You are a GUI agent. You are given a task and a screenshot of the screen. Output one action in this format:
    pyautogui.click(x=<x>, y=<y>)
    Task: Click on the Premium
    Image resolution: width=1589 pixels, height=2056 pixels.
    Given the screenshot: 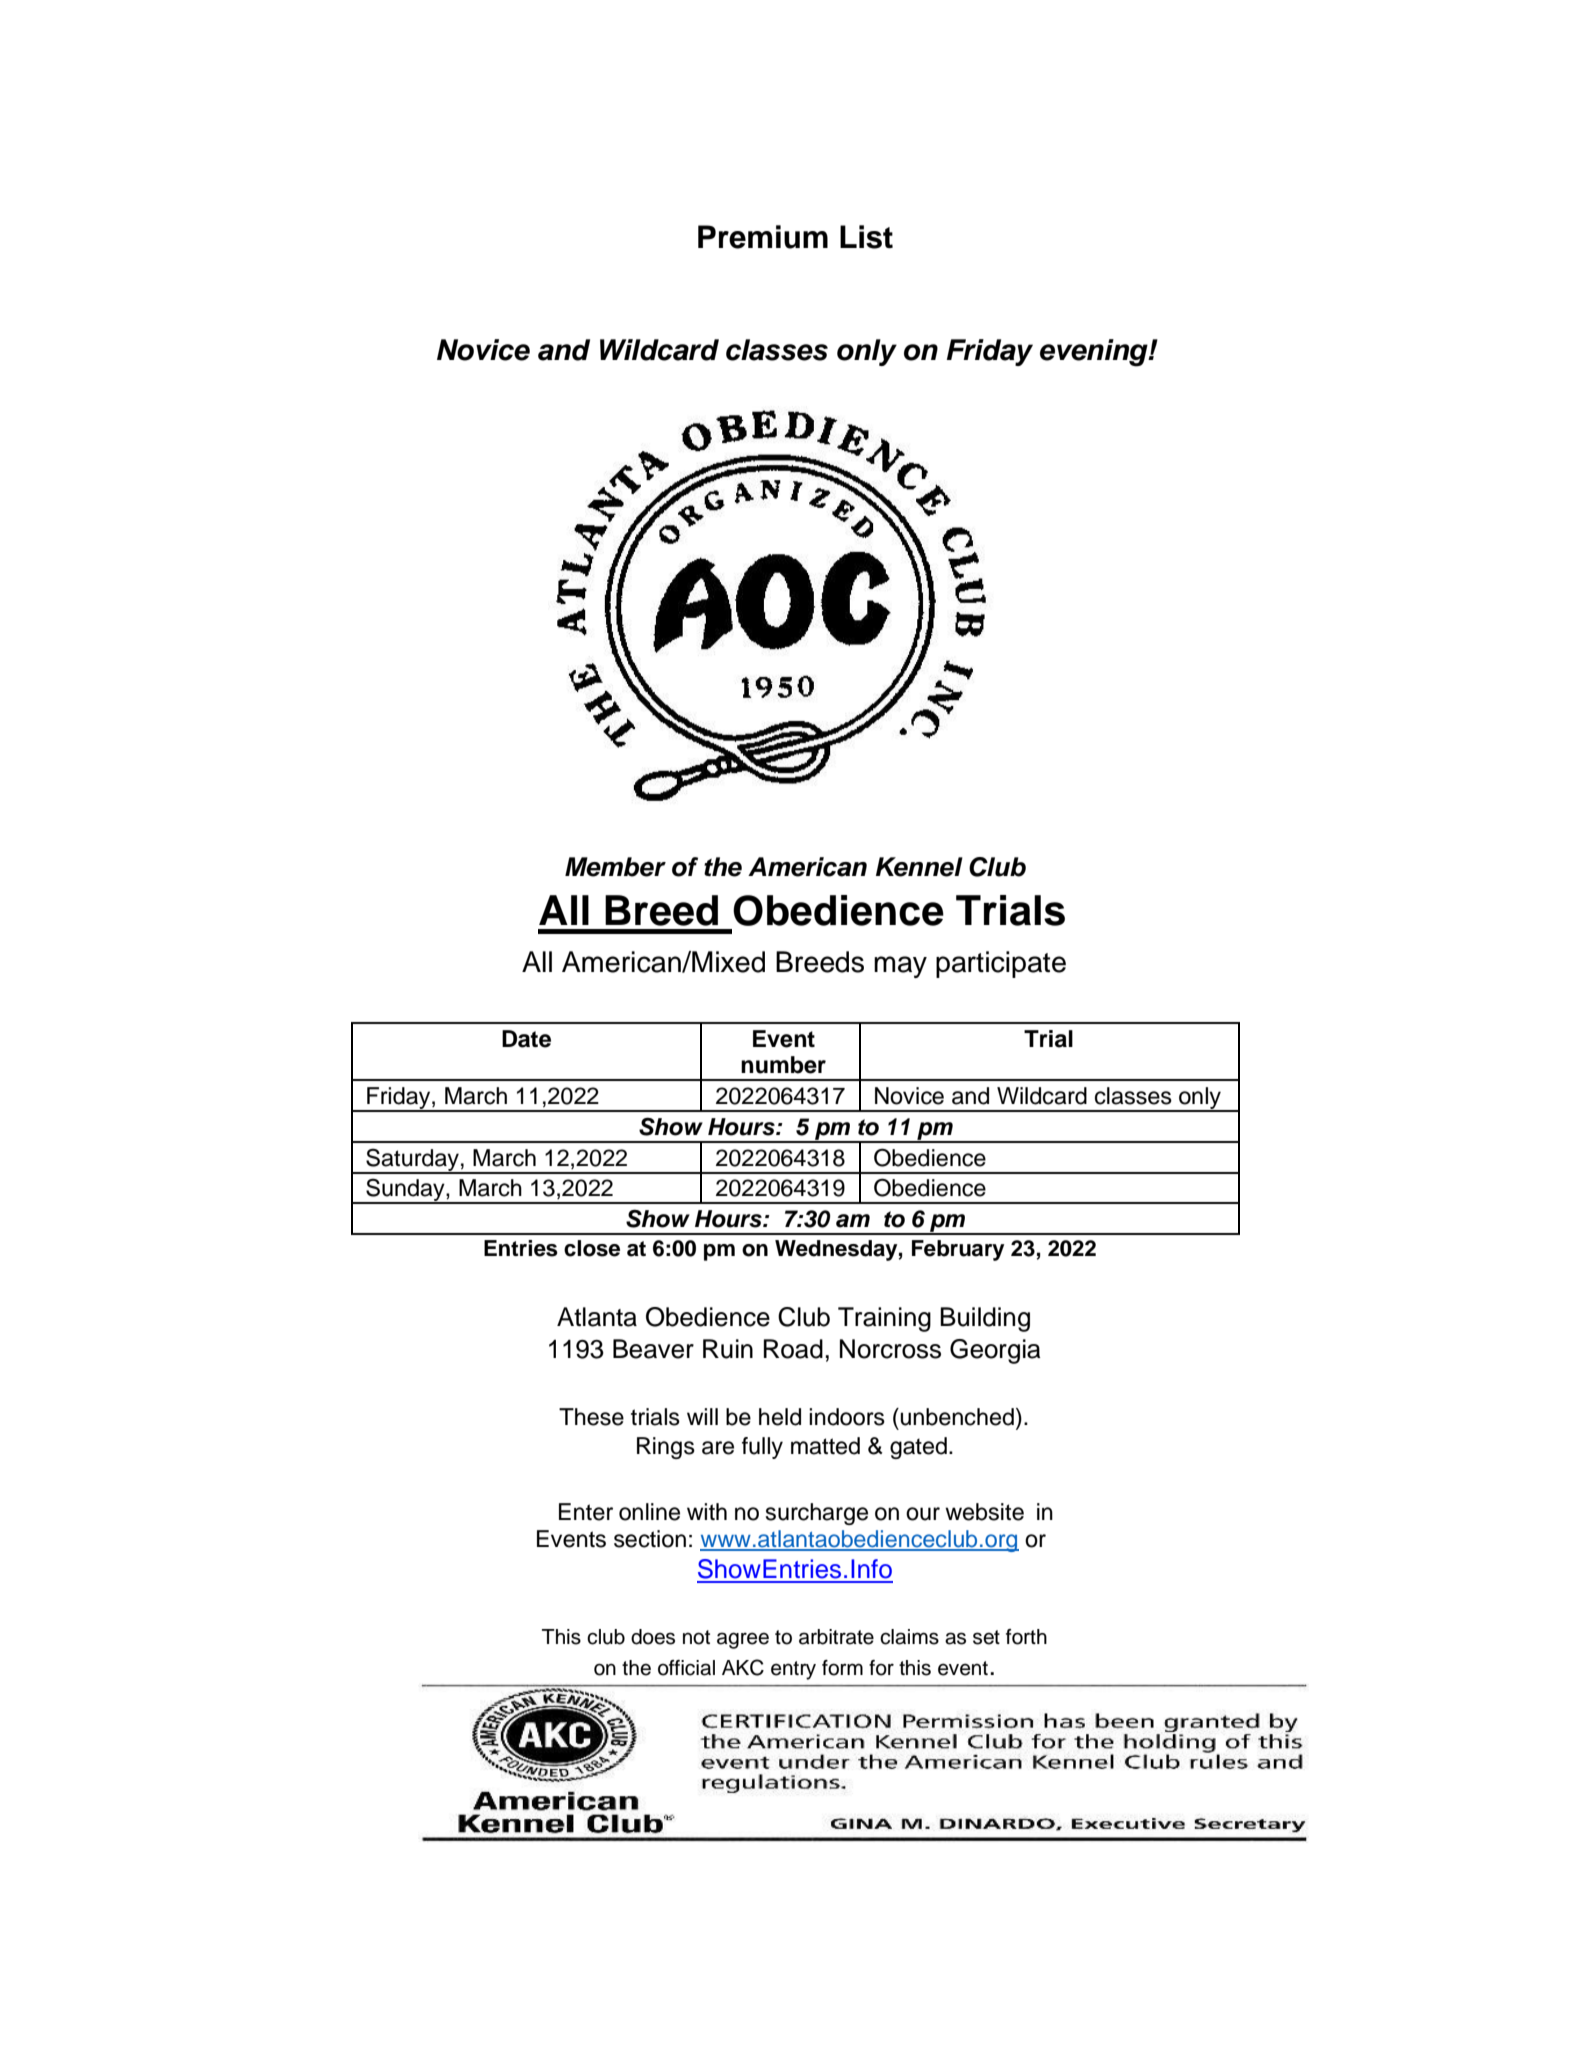 What is the action you would take?
    pyautogui.click(x=763, y=237)
